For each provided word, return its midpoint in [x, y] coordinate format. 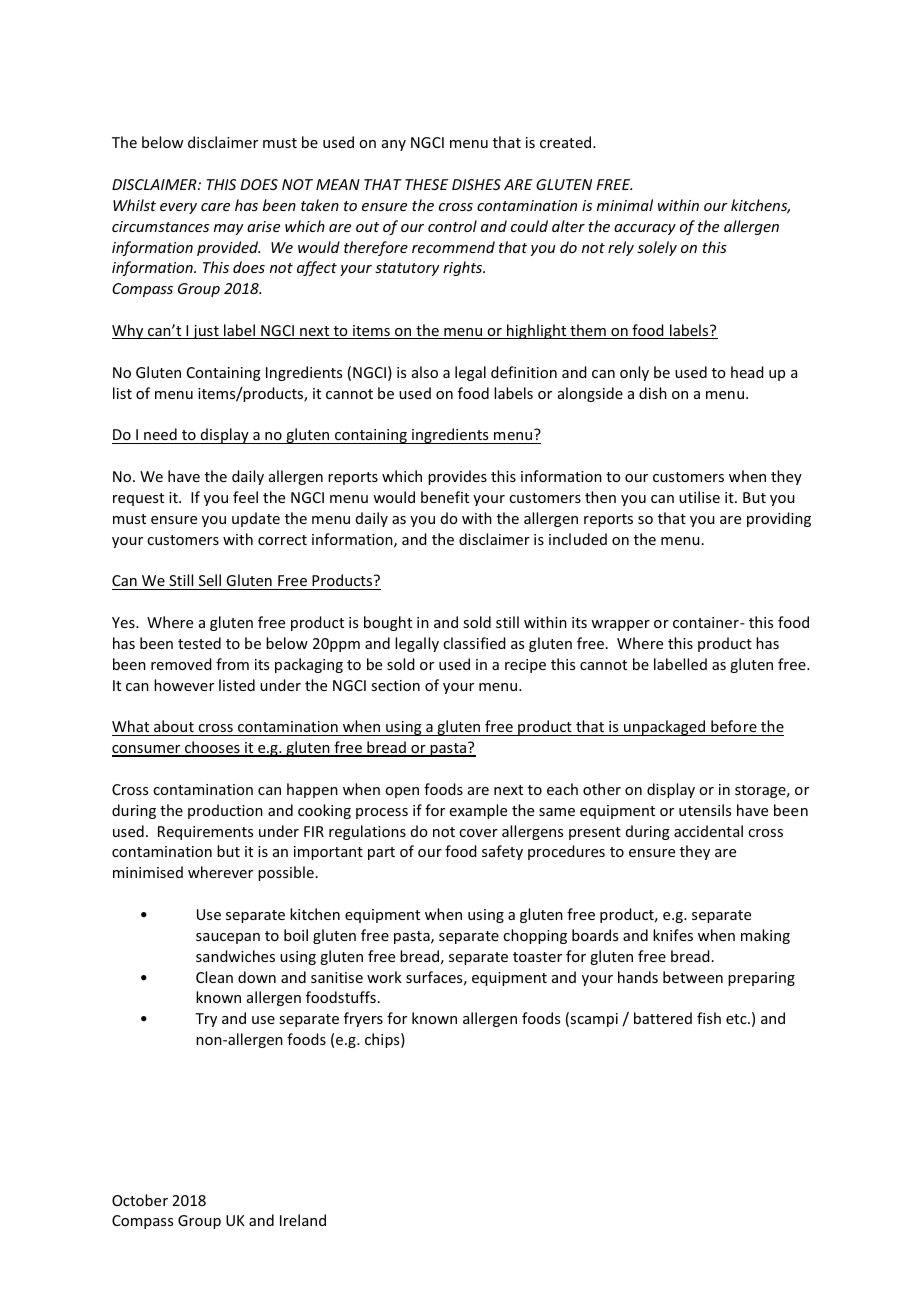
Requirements [205, 833]
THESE [426, 184]
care [215, 207]
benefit [445, 497]
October [140, 1200]
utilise [699, 497]
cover [478, 833]
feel [245, 497]
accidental [708, 831]
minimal [625, 205]
